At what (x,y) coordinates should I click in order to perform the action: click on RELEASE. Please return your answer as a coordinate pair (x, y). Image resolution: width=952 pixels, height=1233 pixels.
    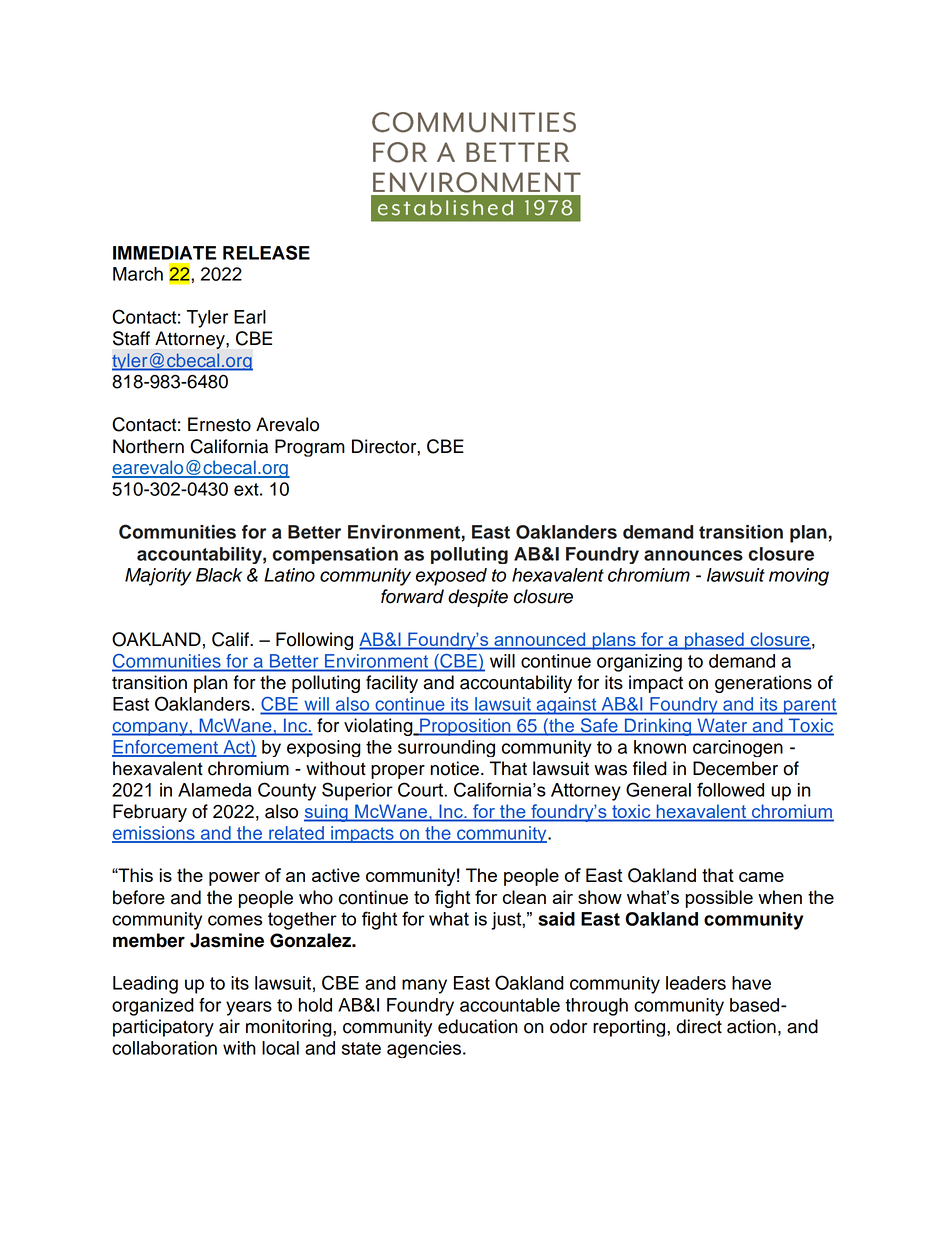
    Looking at the image, I should click on (266, 252).
